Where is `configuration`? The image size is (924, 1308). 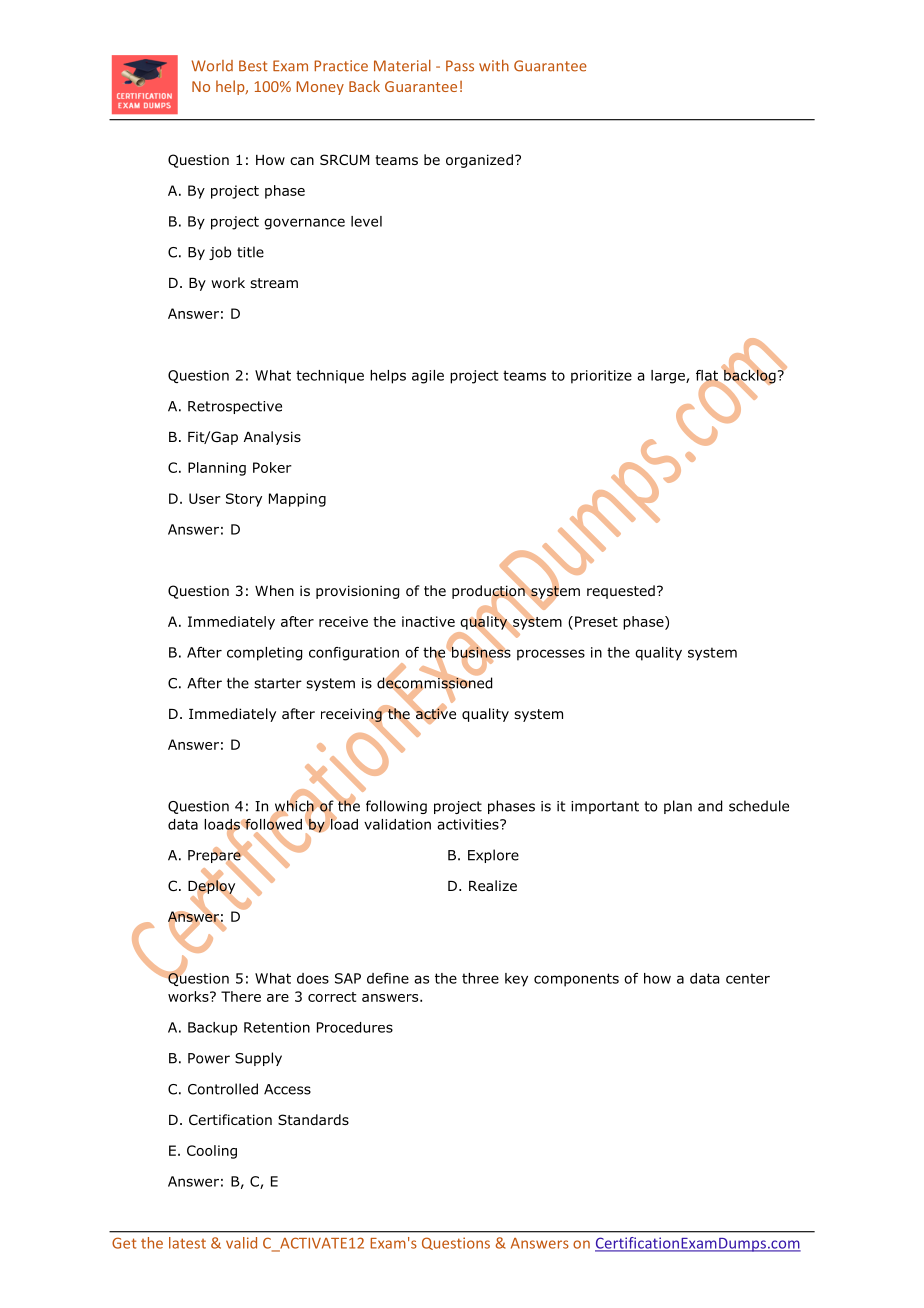
configuration is located at coordinates (354, 654).
